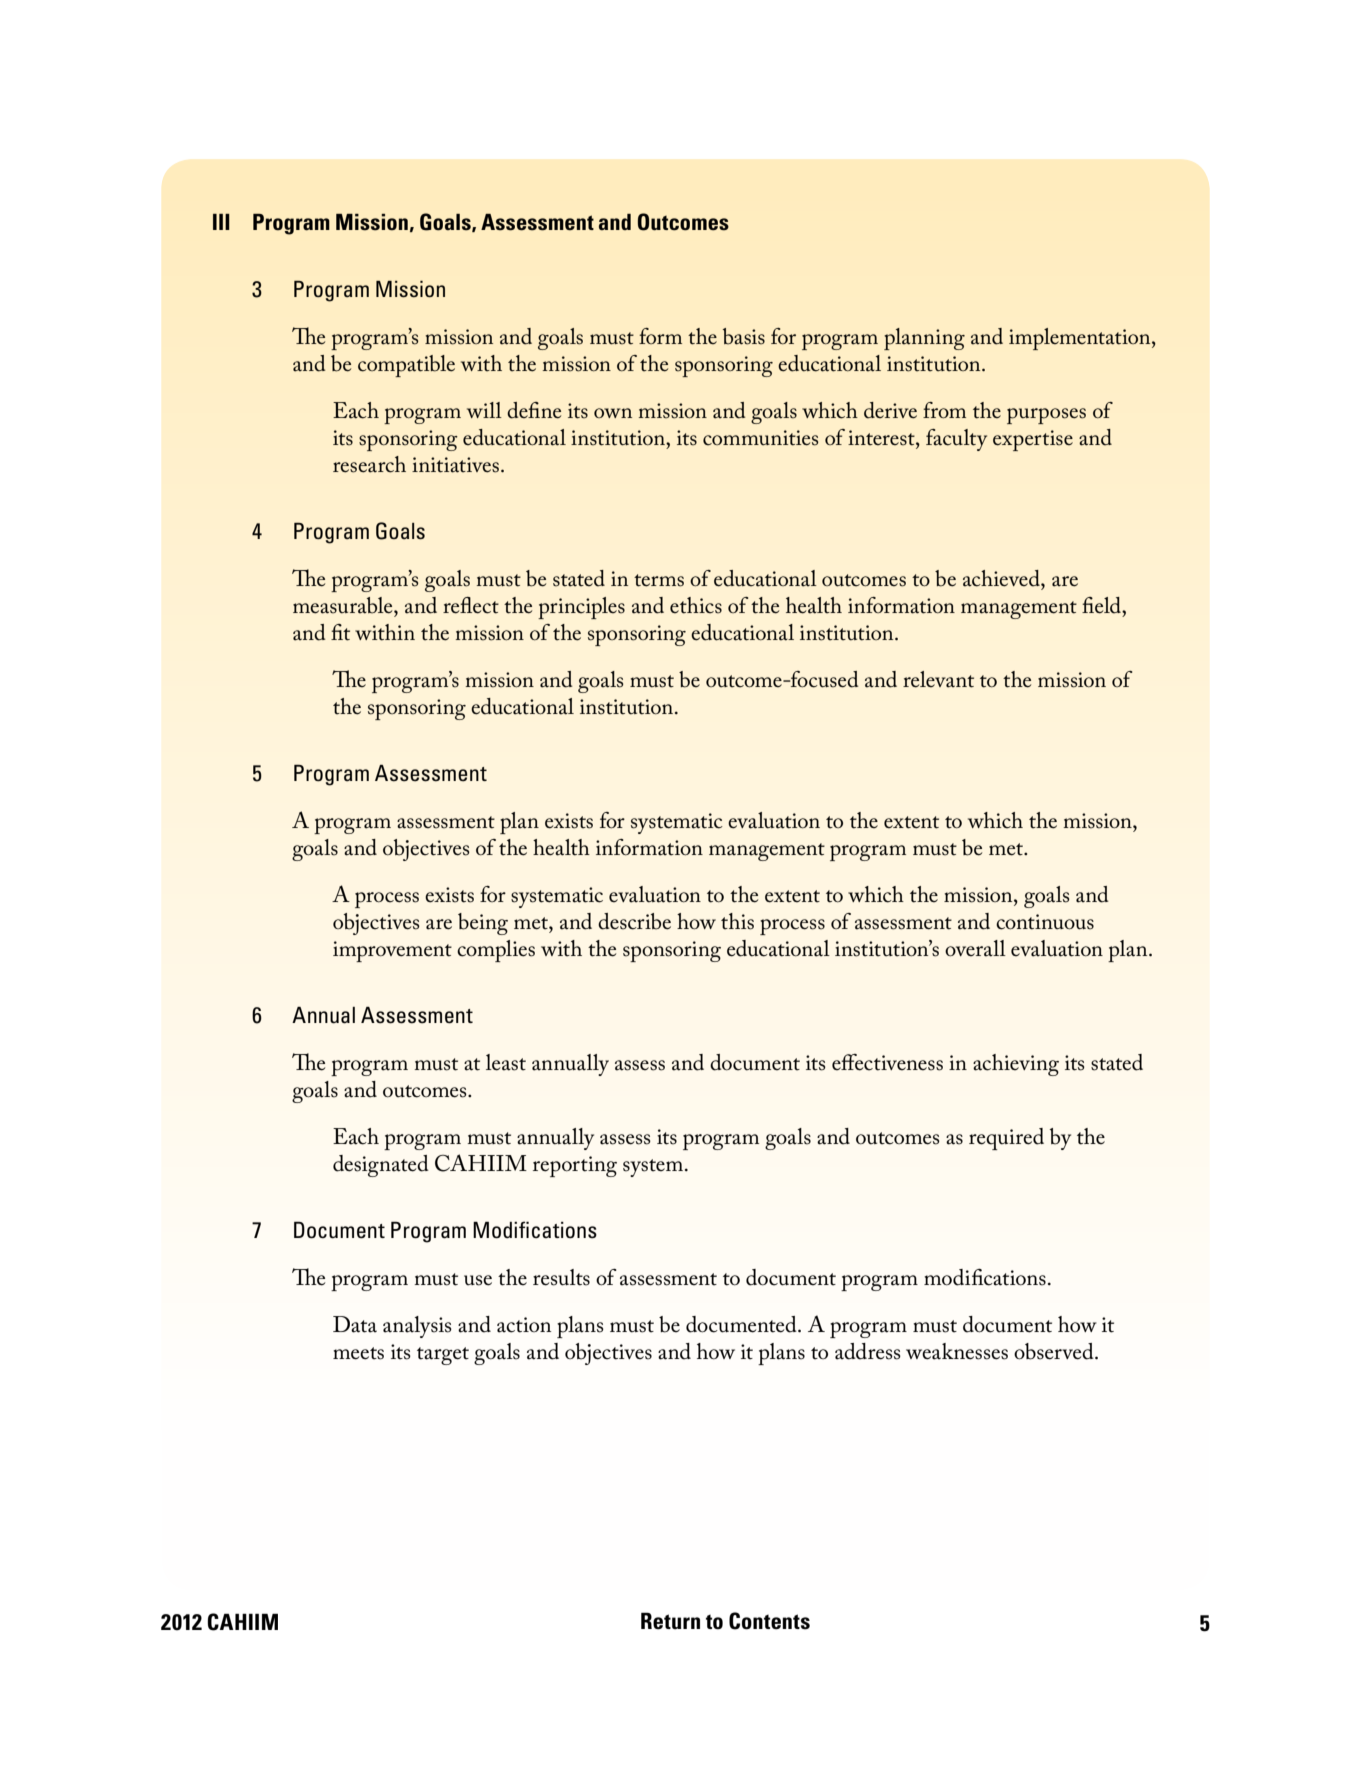 The image size is (1371, 1775). I want to click on required, so click(1006, 1139).
